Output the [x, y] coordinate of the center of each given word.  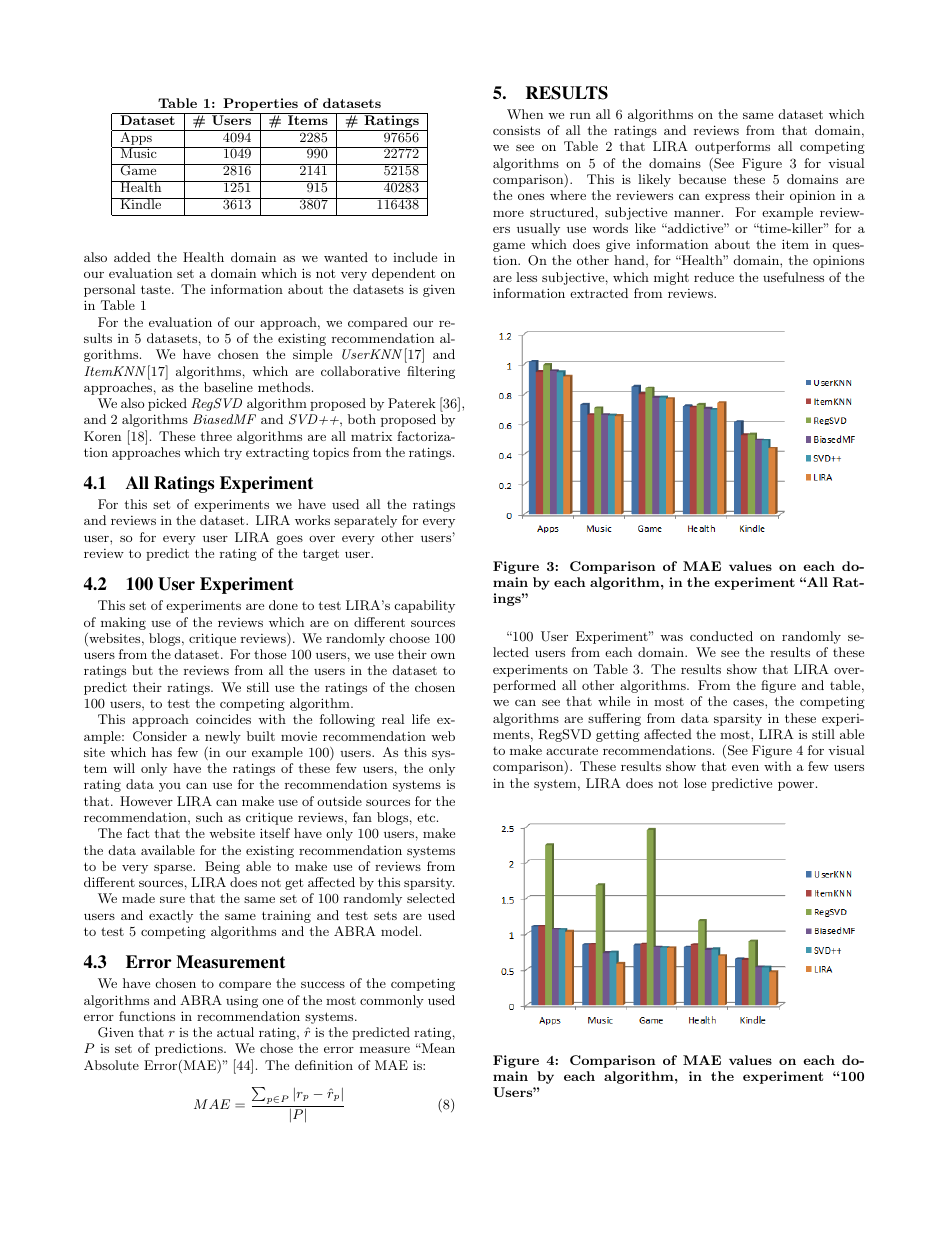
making [123, 623]
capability [425, 606]
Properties [260, 106]
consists [516, 130]
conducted [721, 636]
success [323, 984]
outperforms [732, 147]
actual [235, 1032]
